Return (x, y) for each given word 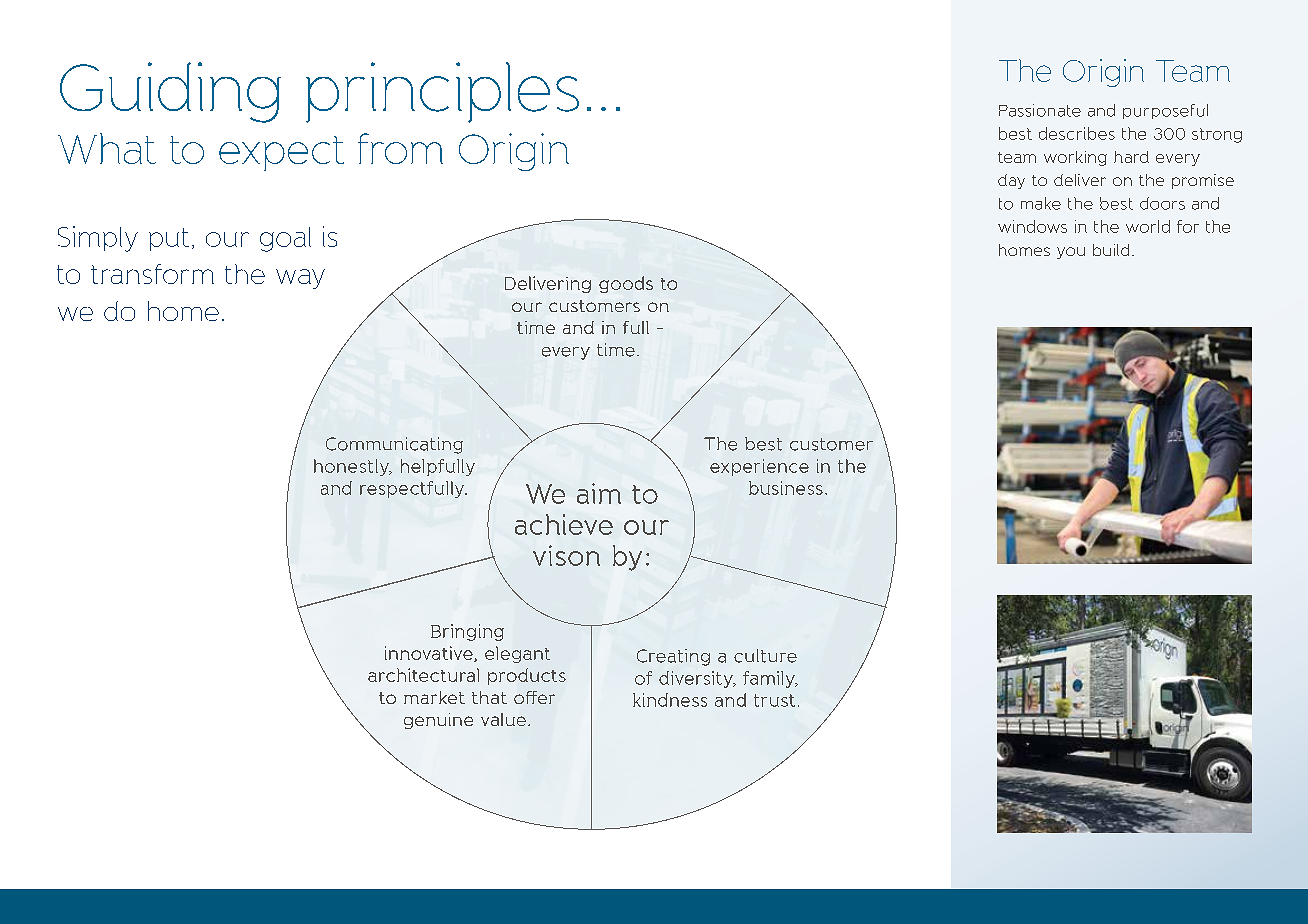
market (434, 697)
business (786, 488)
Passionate (1040, 110)
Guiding (170, 92)
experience (759, 467)
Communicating (394, 445)
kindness (670, 700)
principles (442, 92)
